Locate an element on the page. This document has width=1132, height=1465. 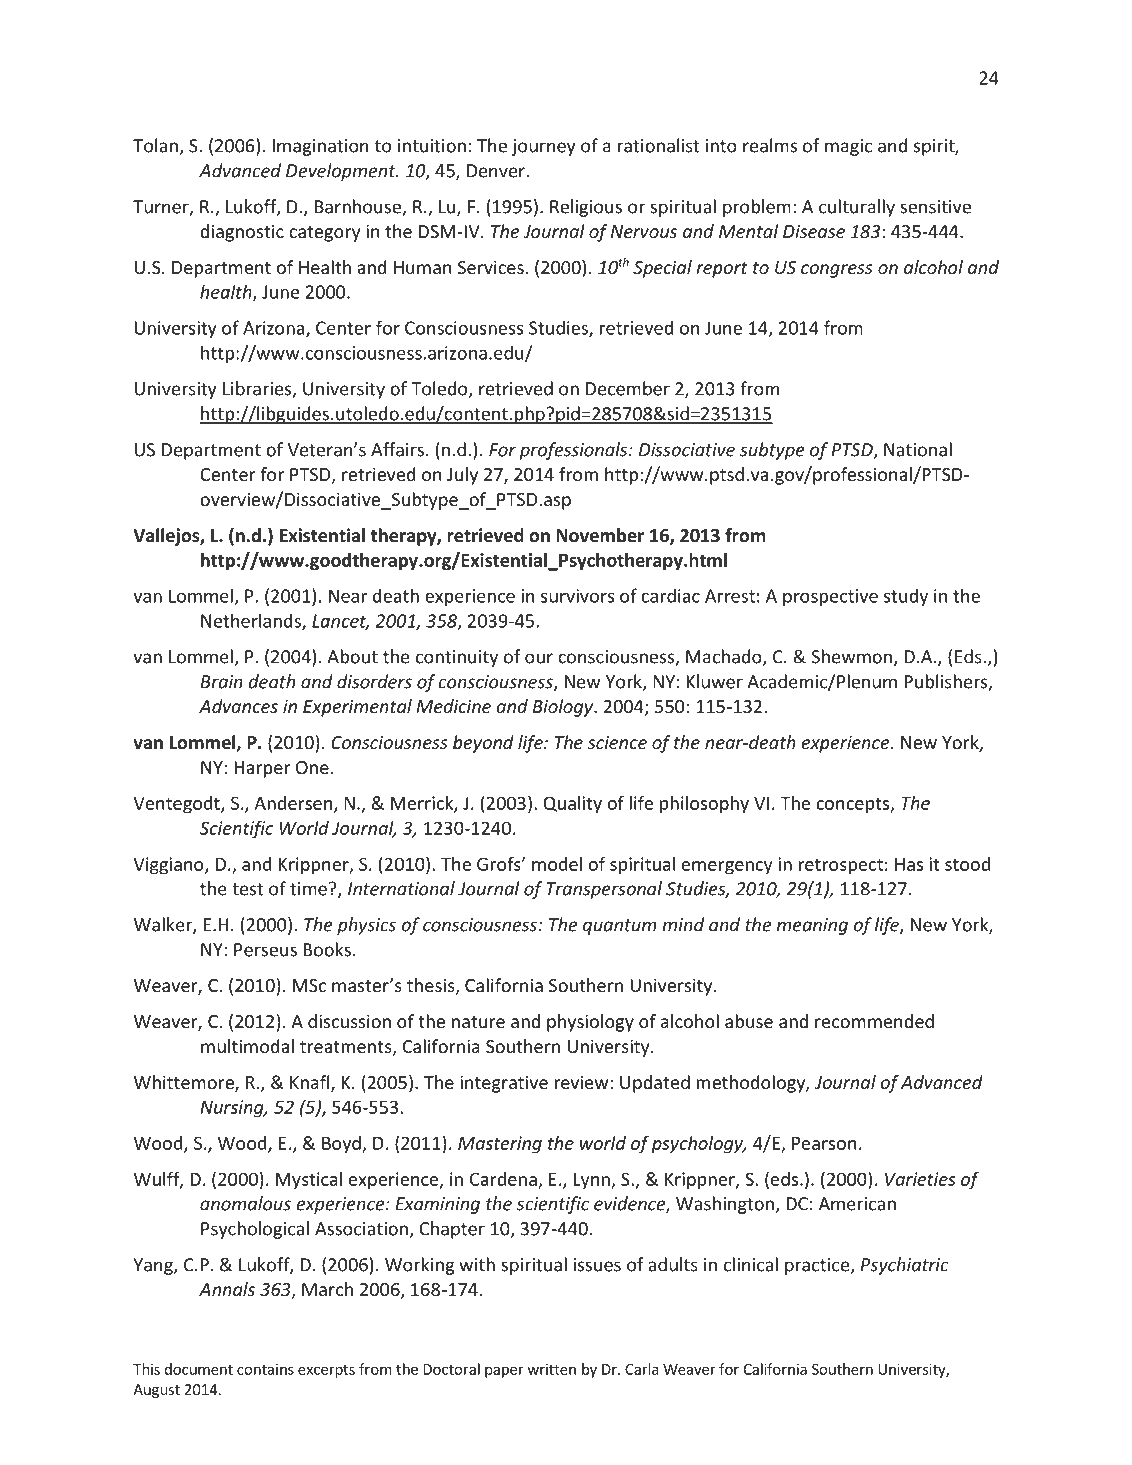
Biology is located at coordinates (564, 708).
